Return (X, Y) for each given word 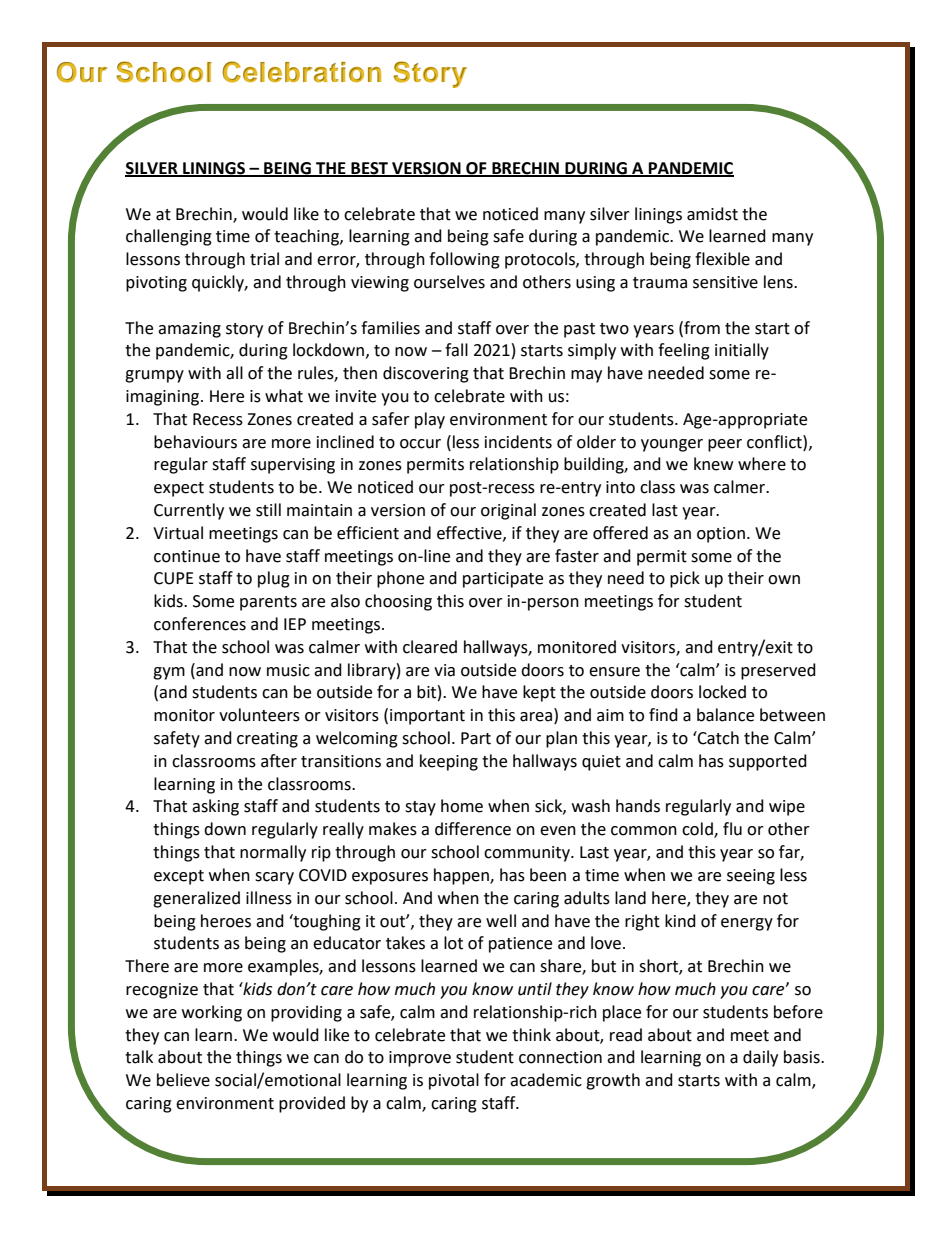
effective (470, 533)
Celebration (301, 72)
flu (732, 829)
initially (742, 351)
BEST (370, 169)
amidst (712, 214)
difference (473, 829)
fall (456, 350)
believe (183, 1080)
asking (215, 807)
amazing (189, 330)
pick (685, 579)
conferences (200, 624)
